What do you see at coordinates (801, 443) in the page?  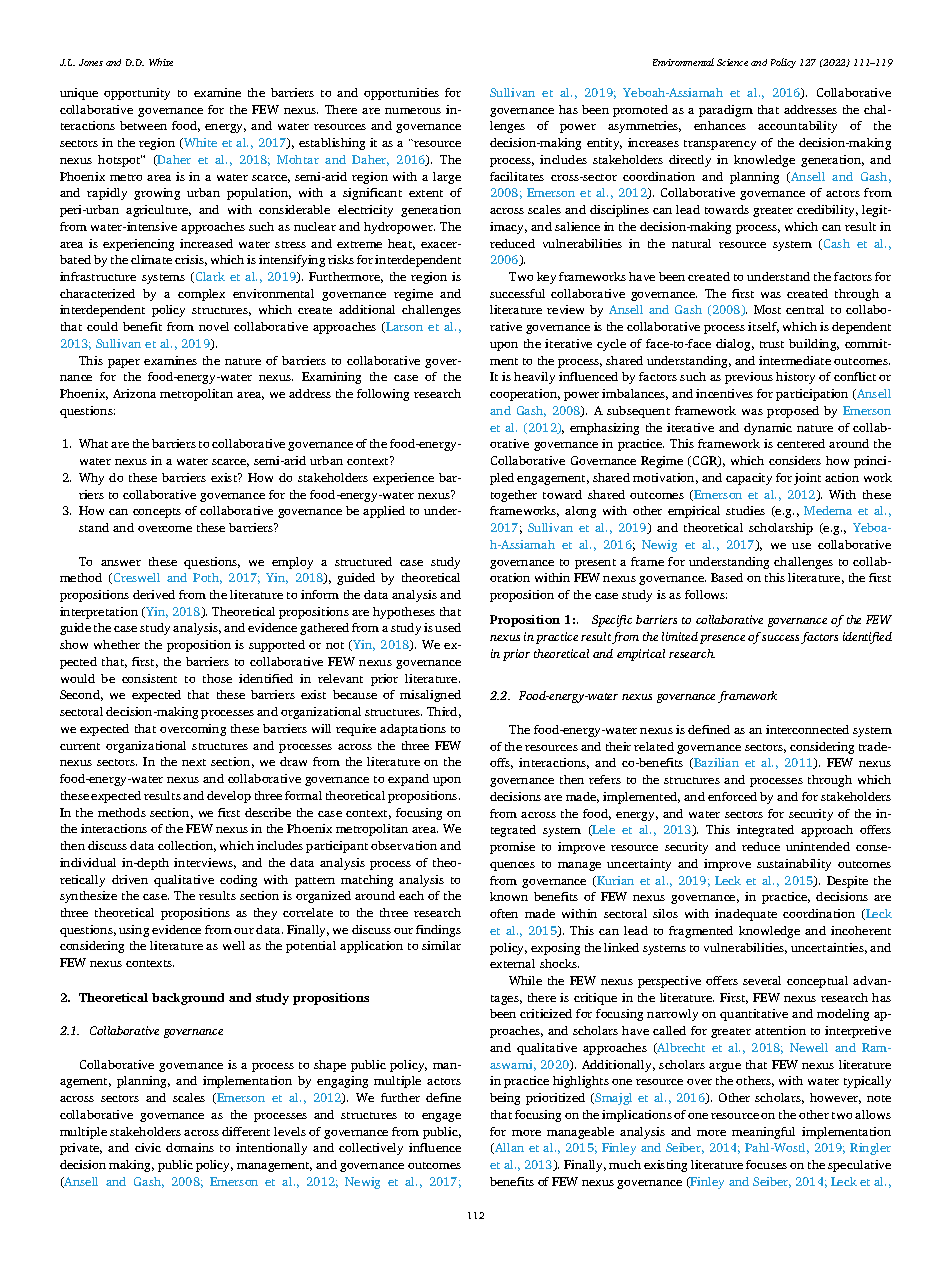 I see `centered` at bounding box center [801, 443].
